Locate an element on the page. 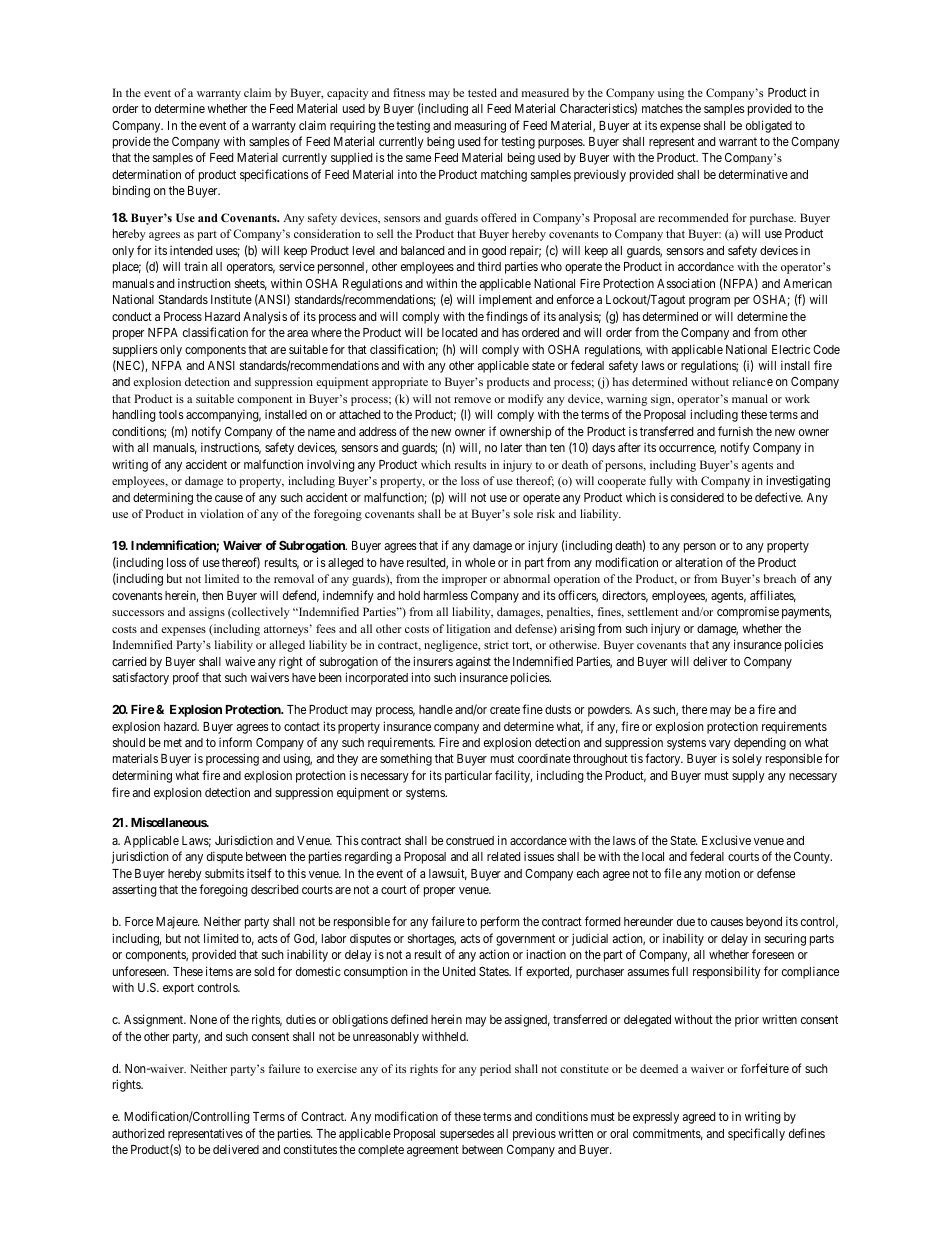 This page has height=1233, width=952. supersedes is located at coordinates (467, 1135).
